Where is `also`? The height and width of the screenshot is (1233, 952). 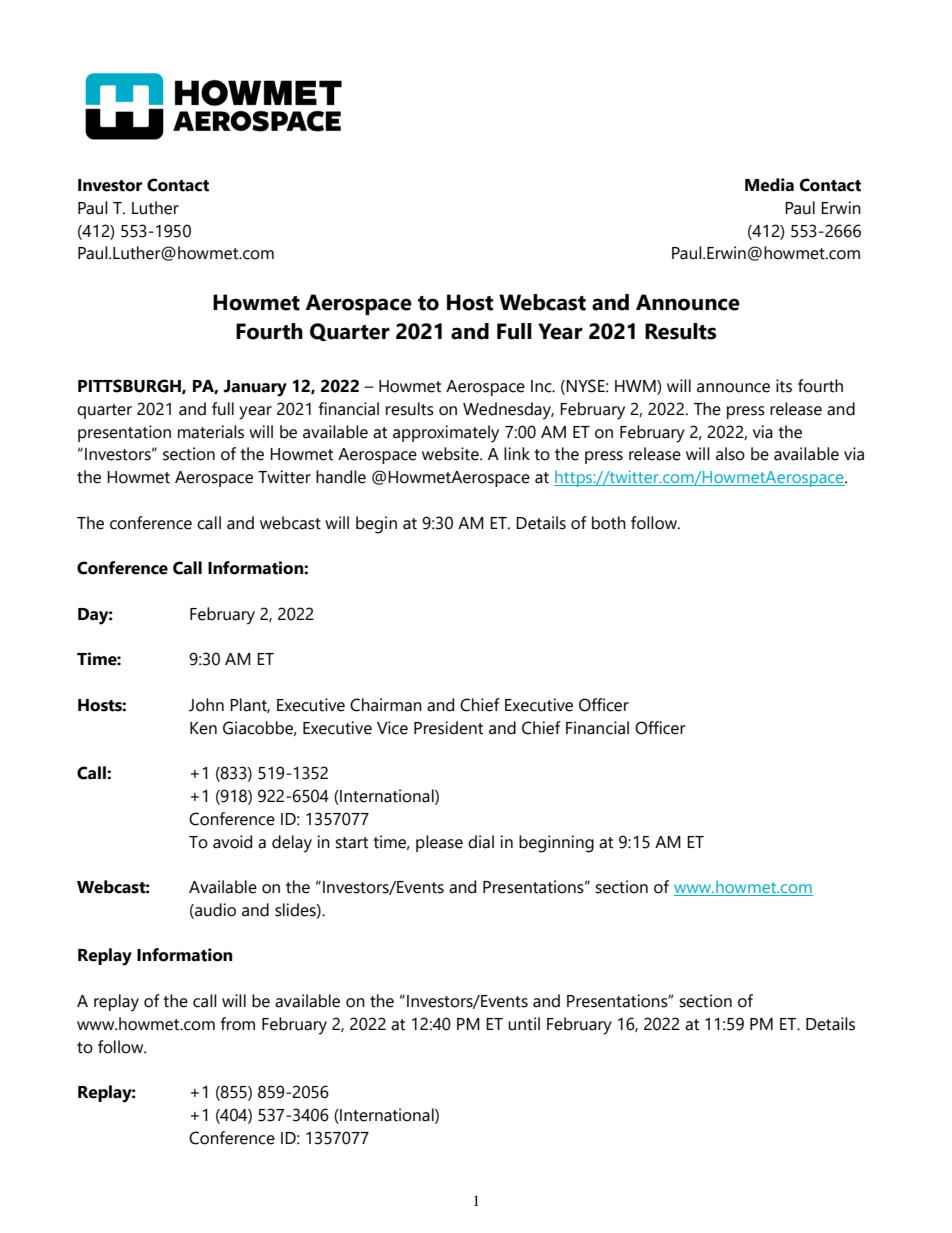 also is located at coordinates (730, 454).
